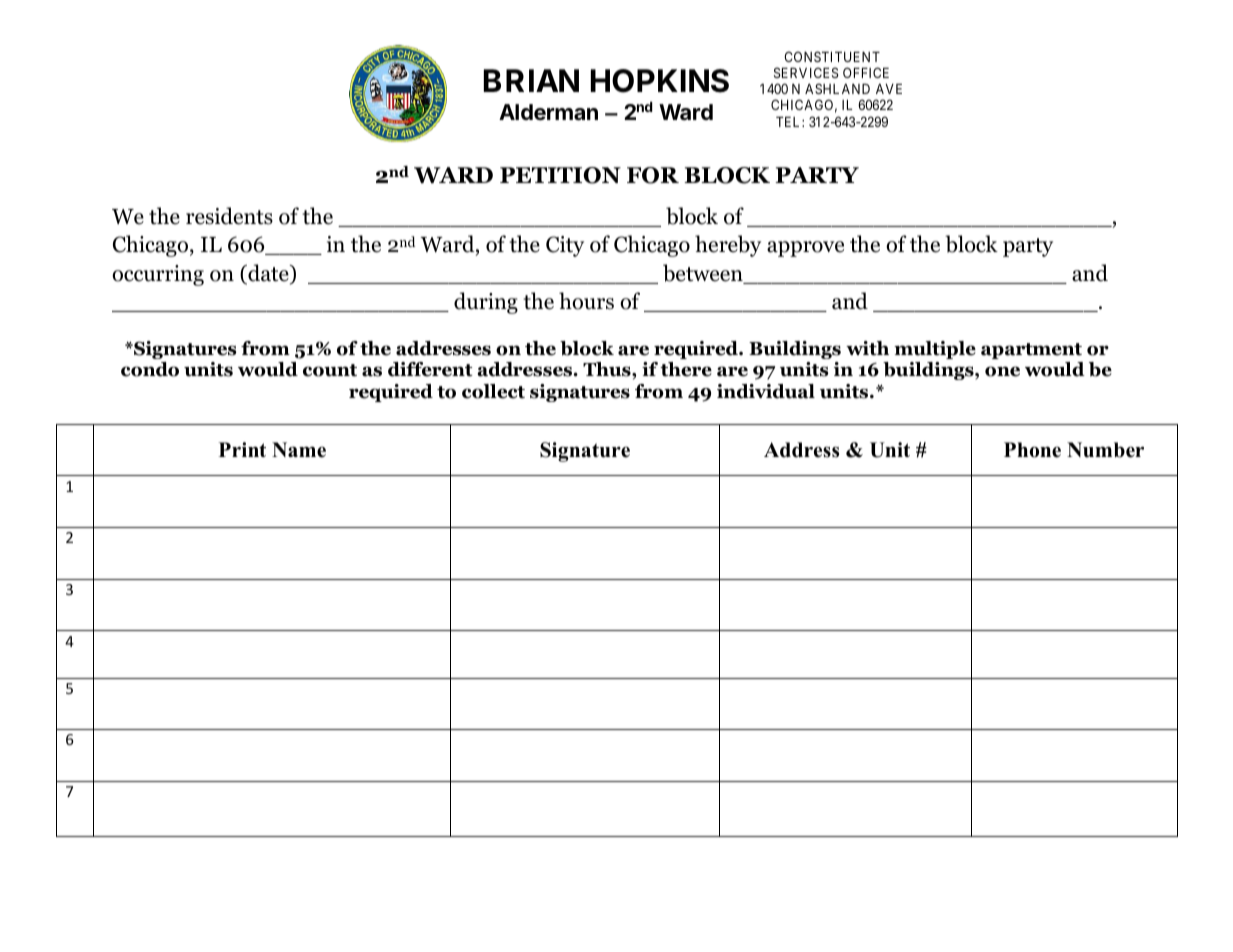 The width and height of the image is (1233, 952). Describe the element at coordinates (229, 216) in the image. I see `residents` at that location.
